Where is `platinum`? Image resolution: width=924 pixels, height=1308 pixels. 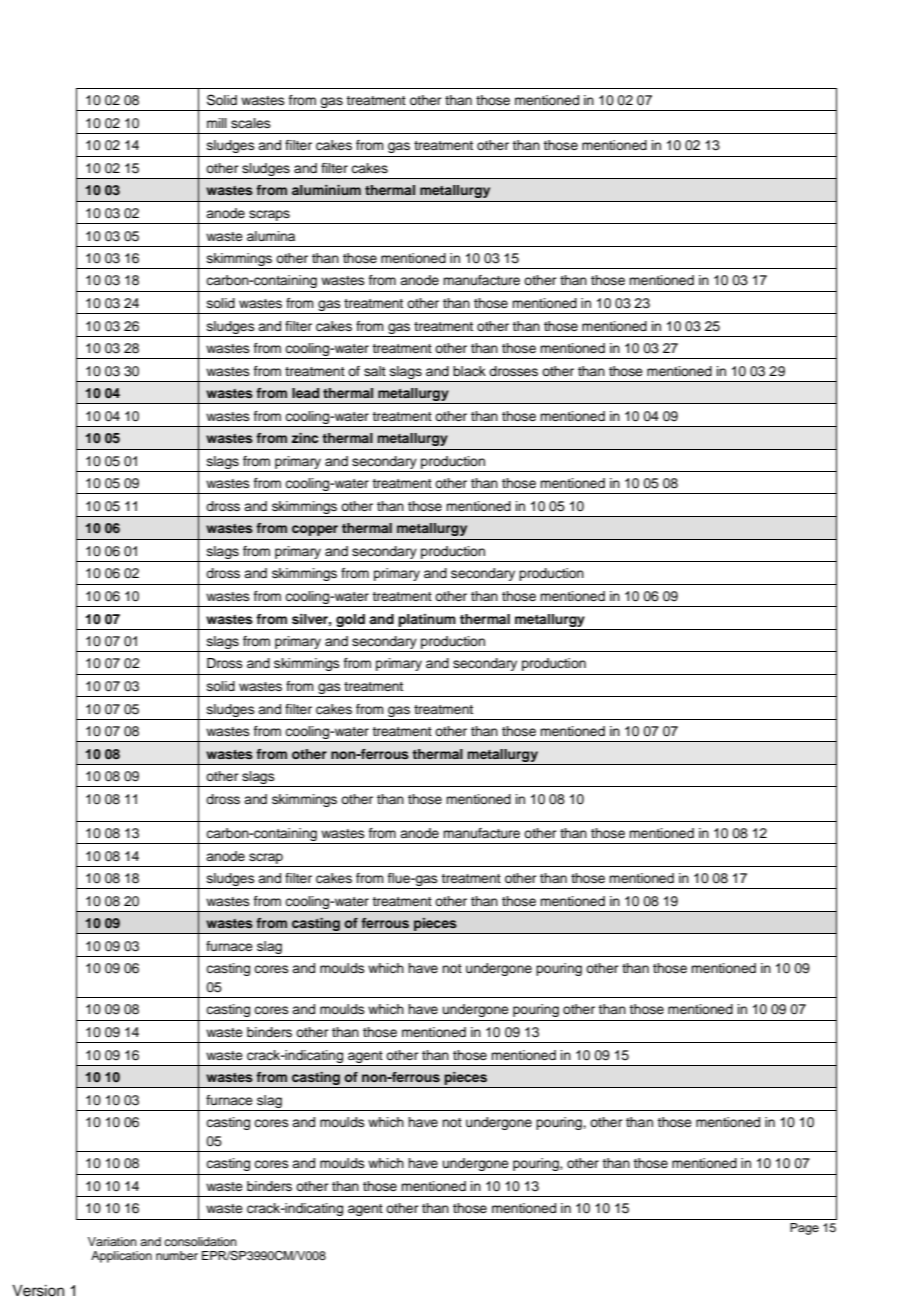
platinum is located at coordinates (427, 620).
